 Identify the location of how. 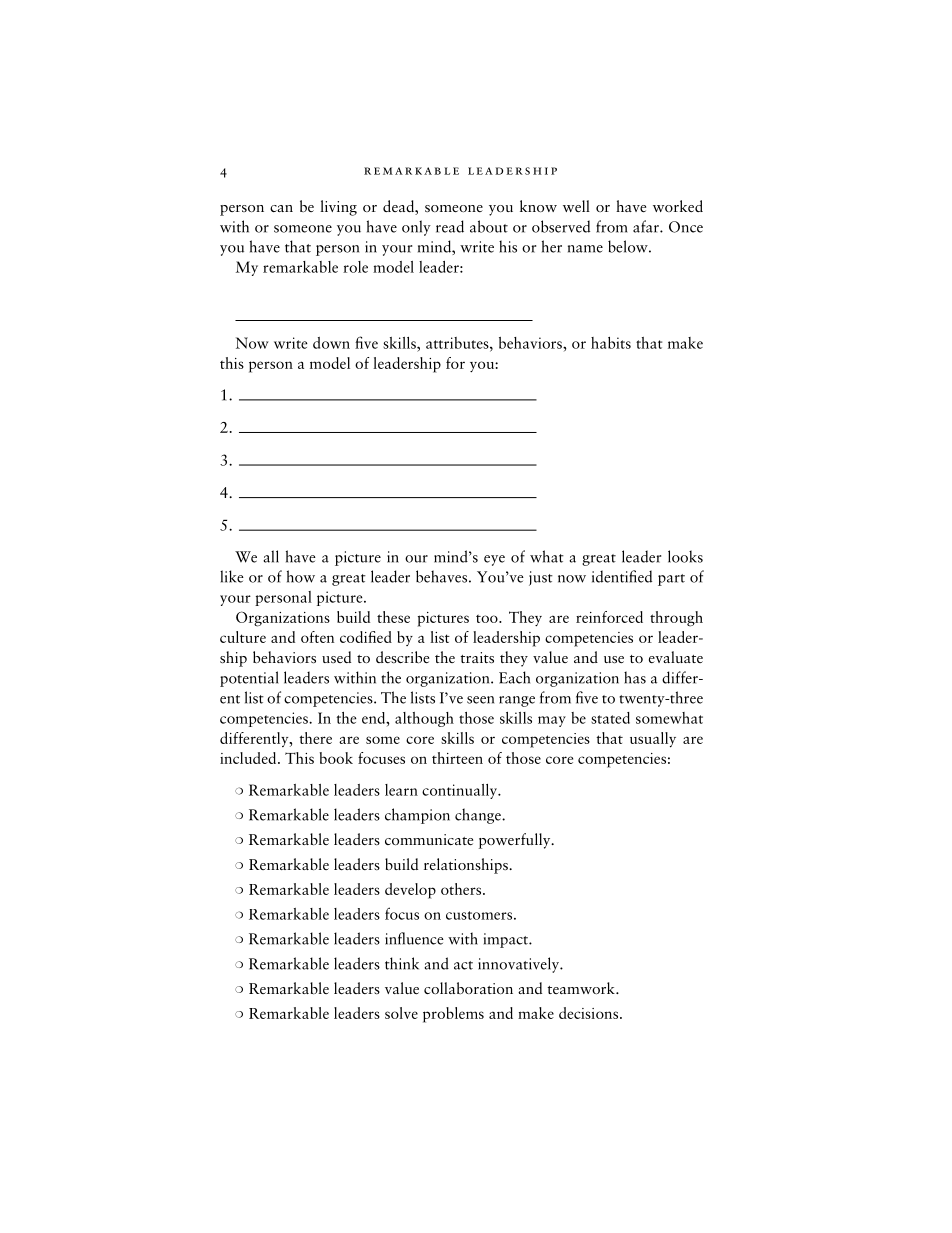
(301, 576).
